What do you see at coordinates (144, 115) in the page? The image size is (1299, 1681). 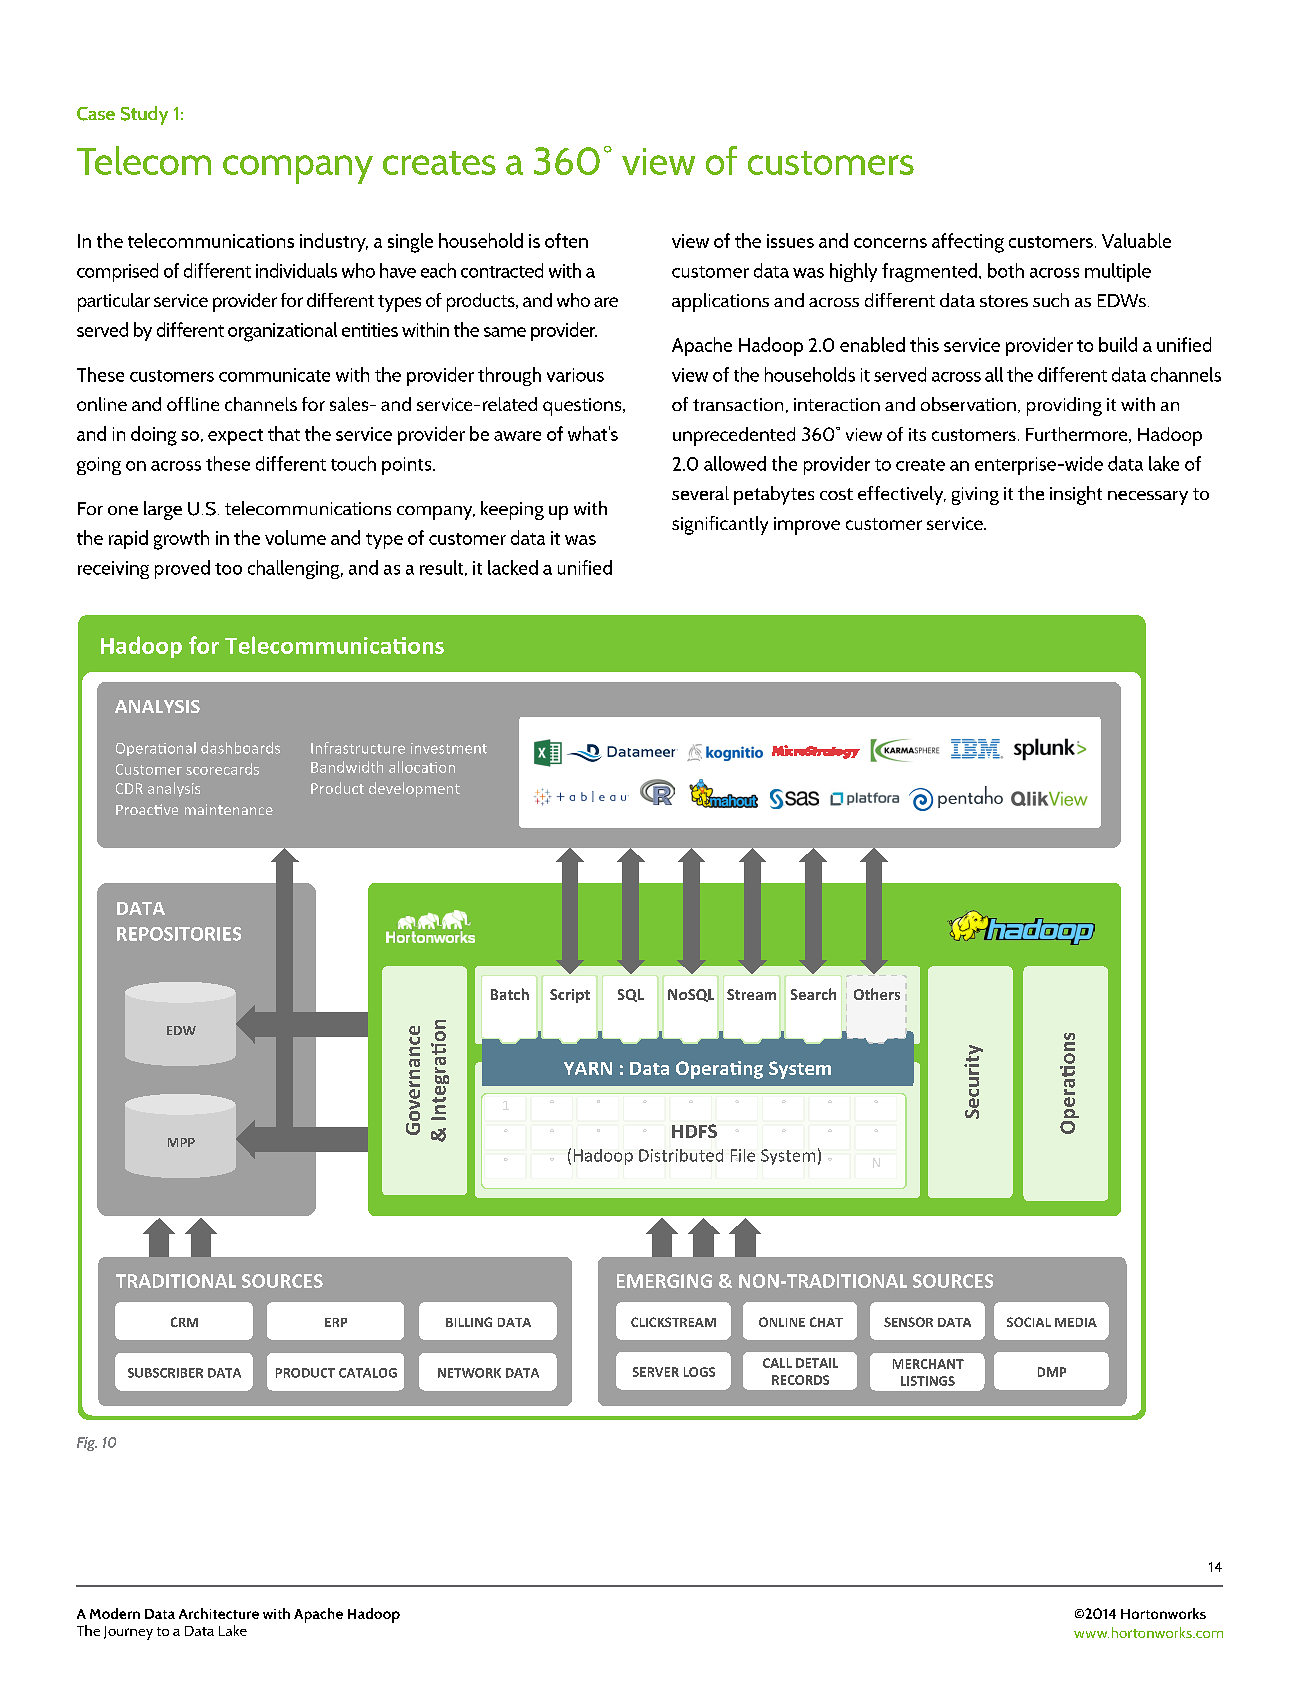 I see `Study` at bounding box center [144, 115].
